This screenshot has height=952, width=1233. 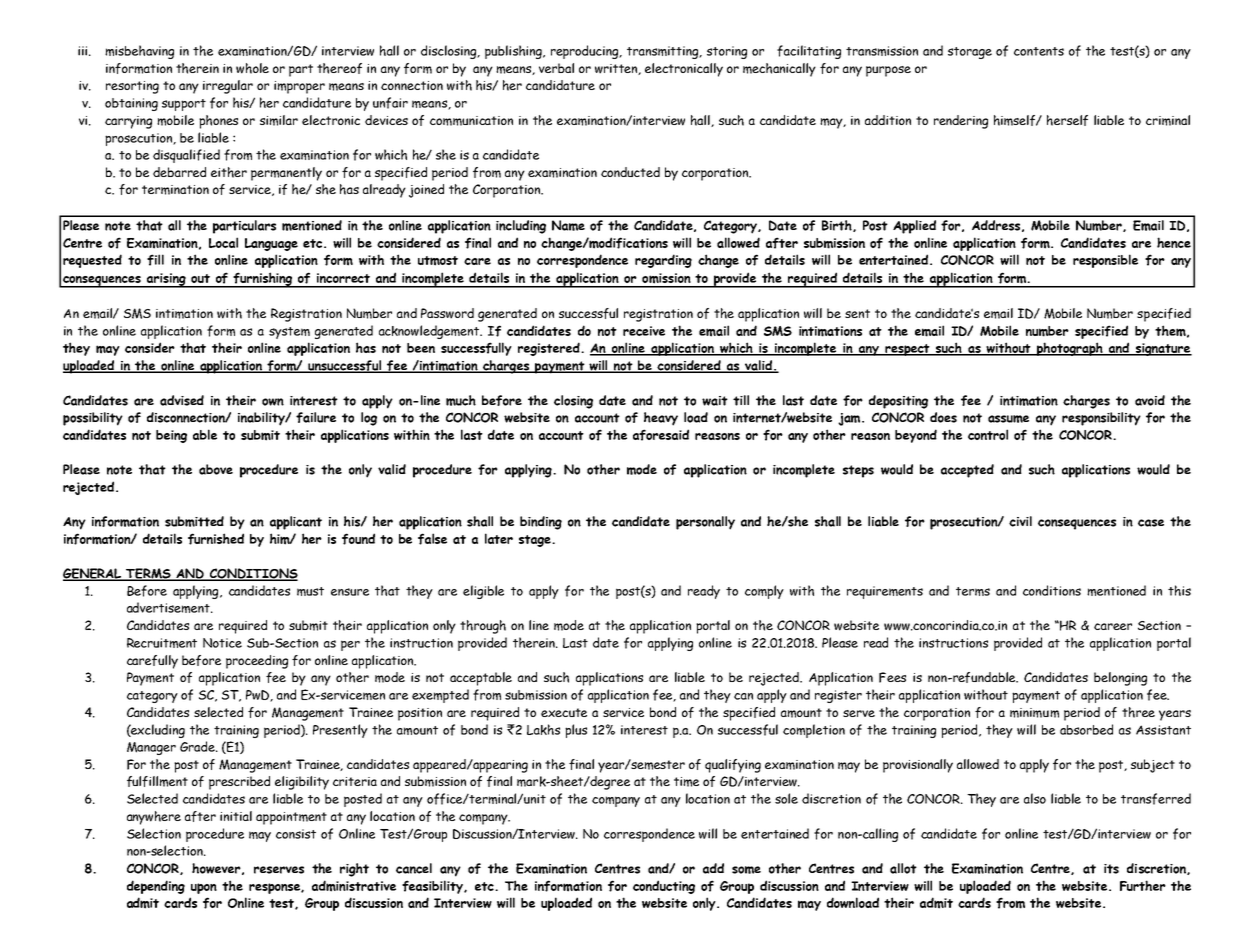 I want to click on receive, so click(x=644, y=331).
